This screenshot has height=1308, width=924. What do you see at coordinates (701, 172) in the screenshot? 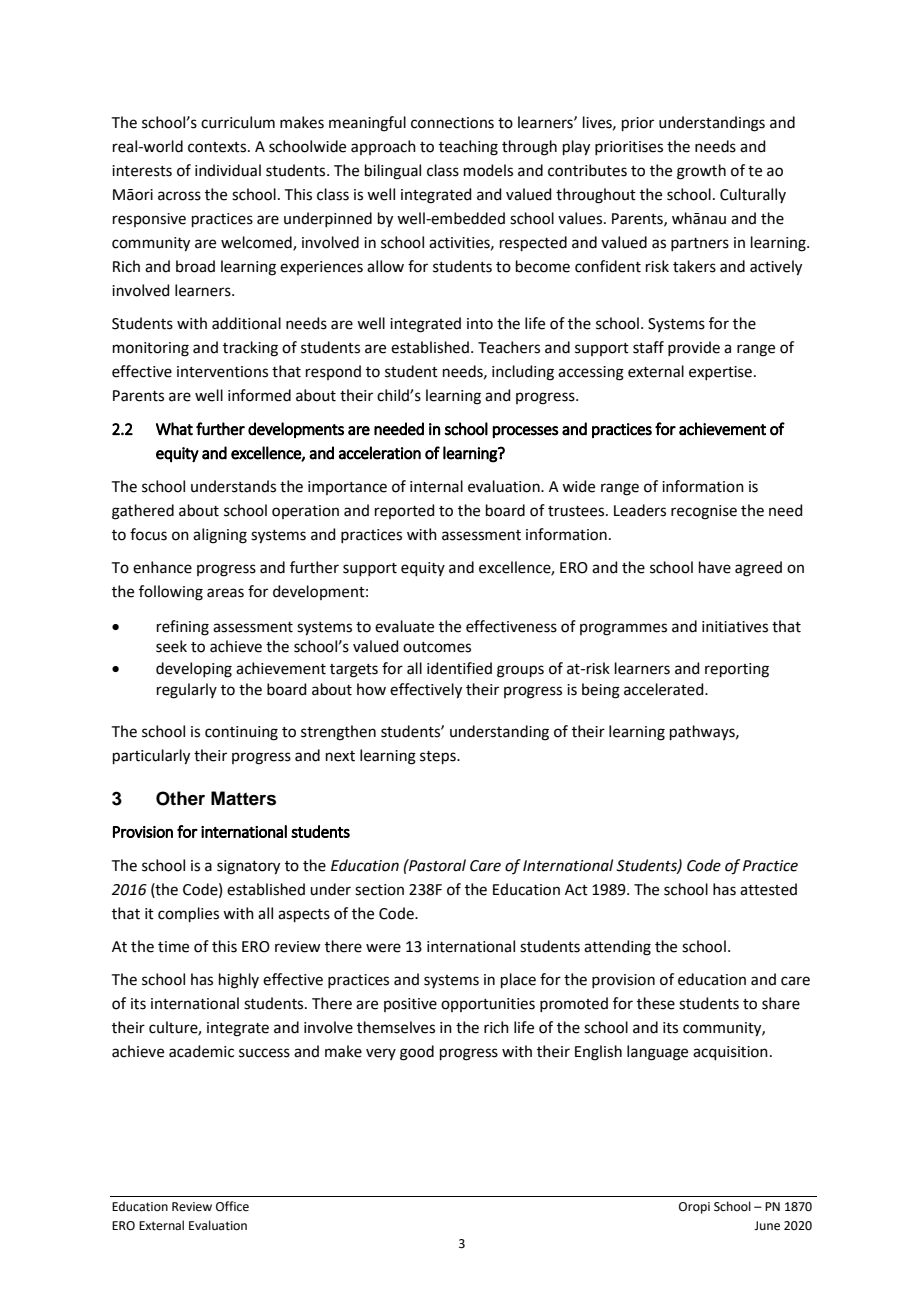
I see `growth` at bounding box center [701, 172].
